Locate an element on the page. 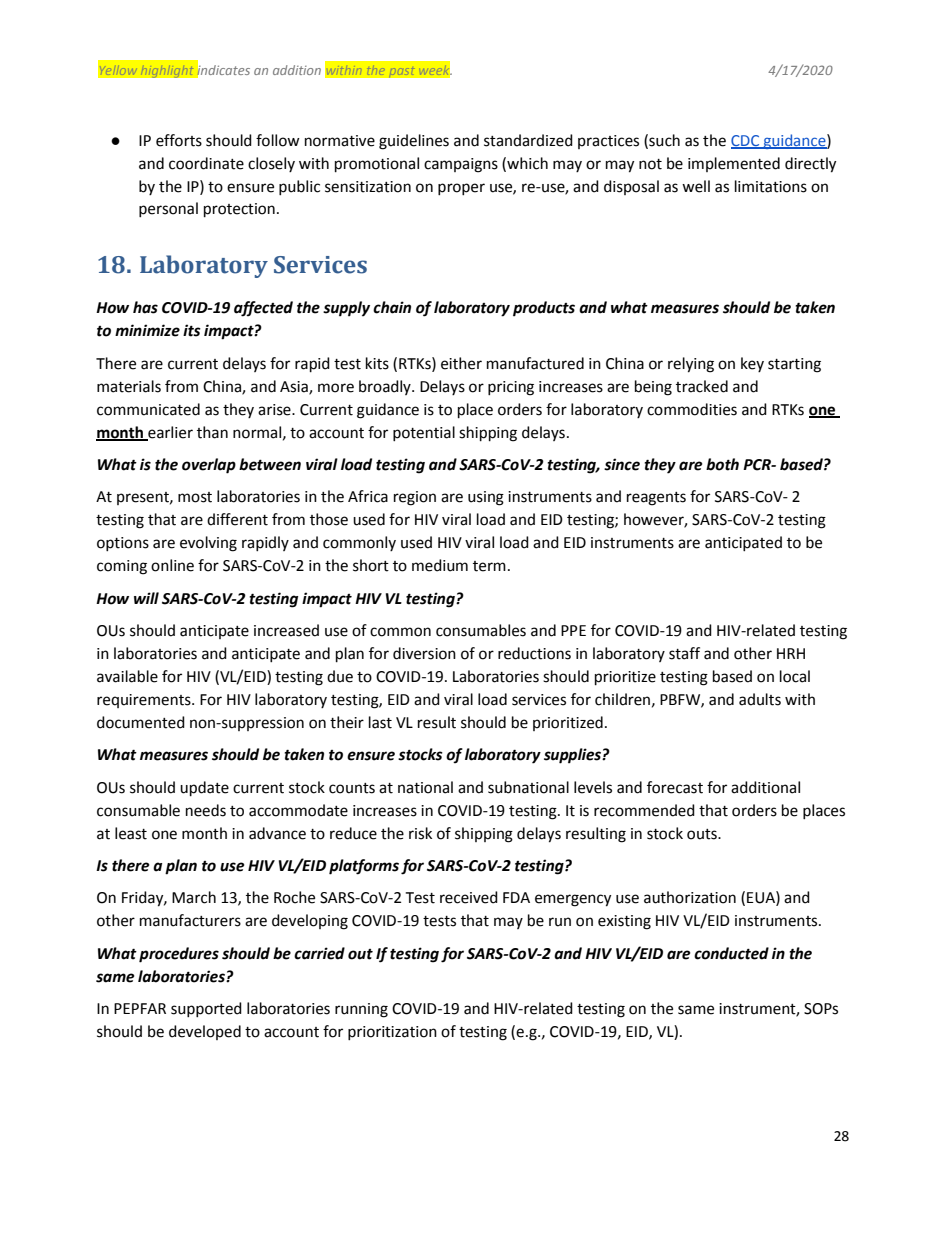 The image size is (952, 1233). diversion is located at coordinates (424, 653).
